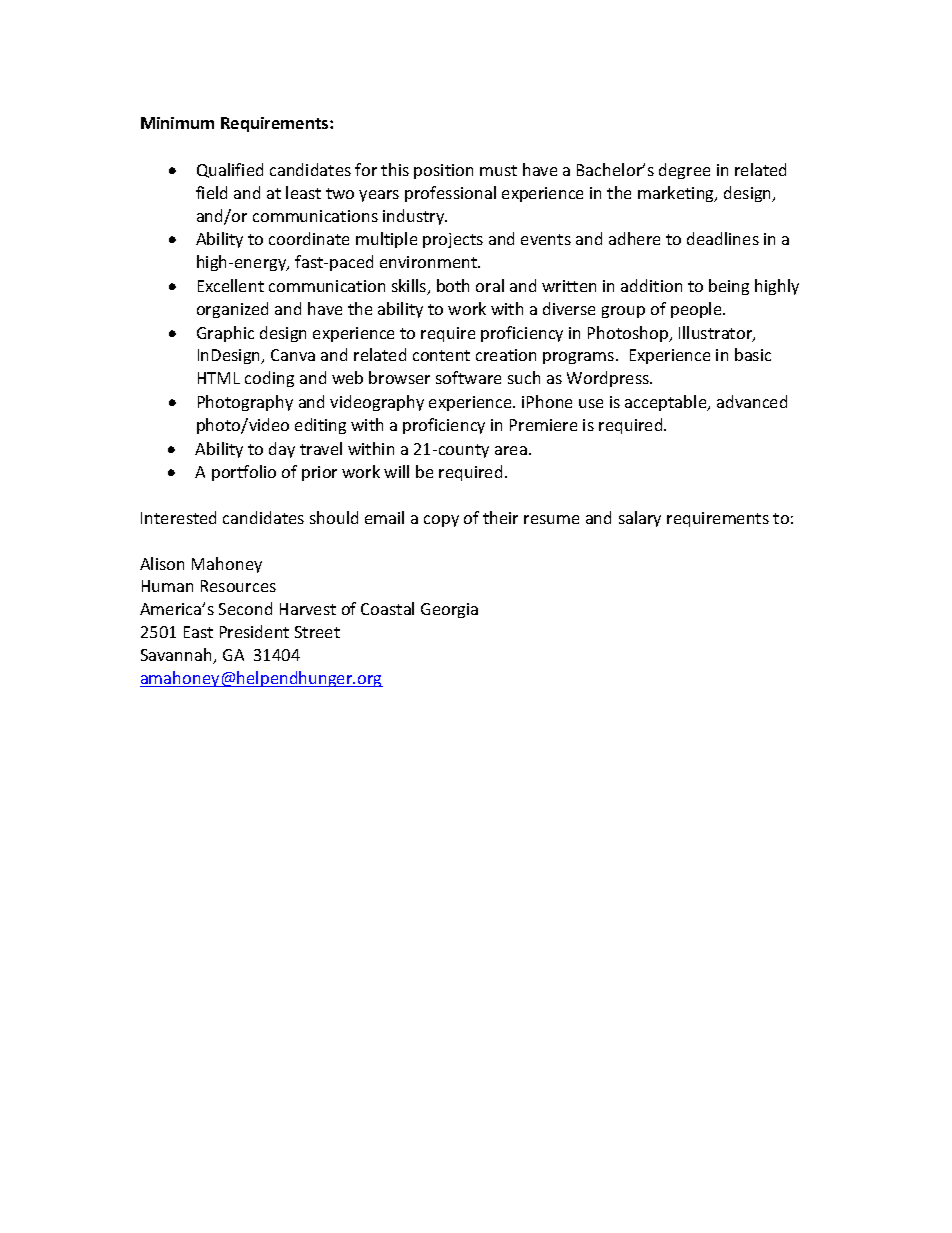 This screenshot has width=952, height=1233. I want to click on Interested, so click(178, 517).
